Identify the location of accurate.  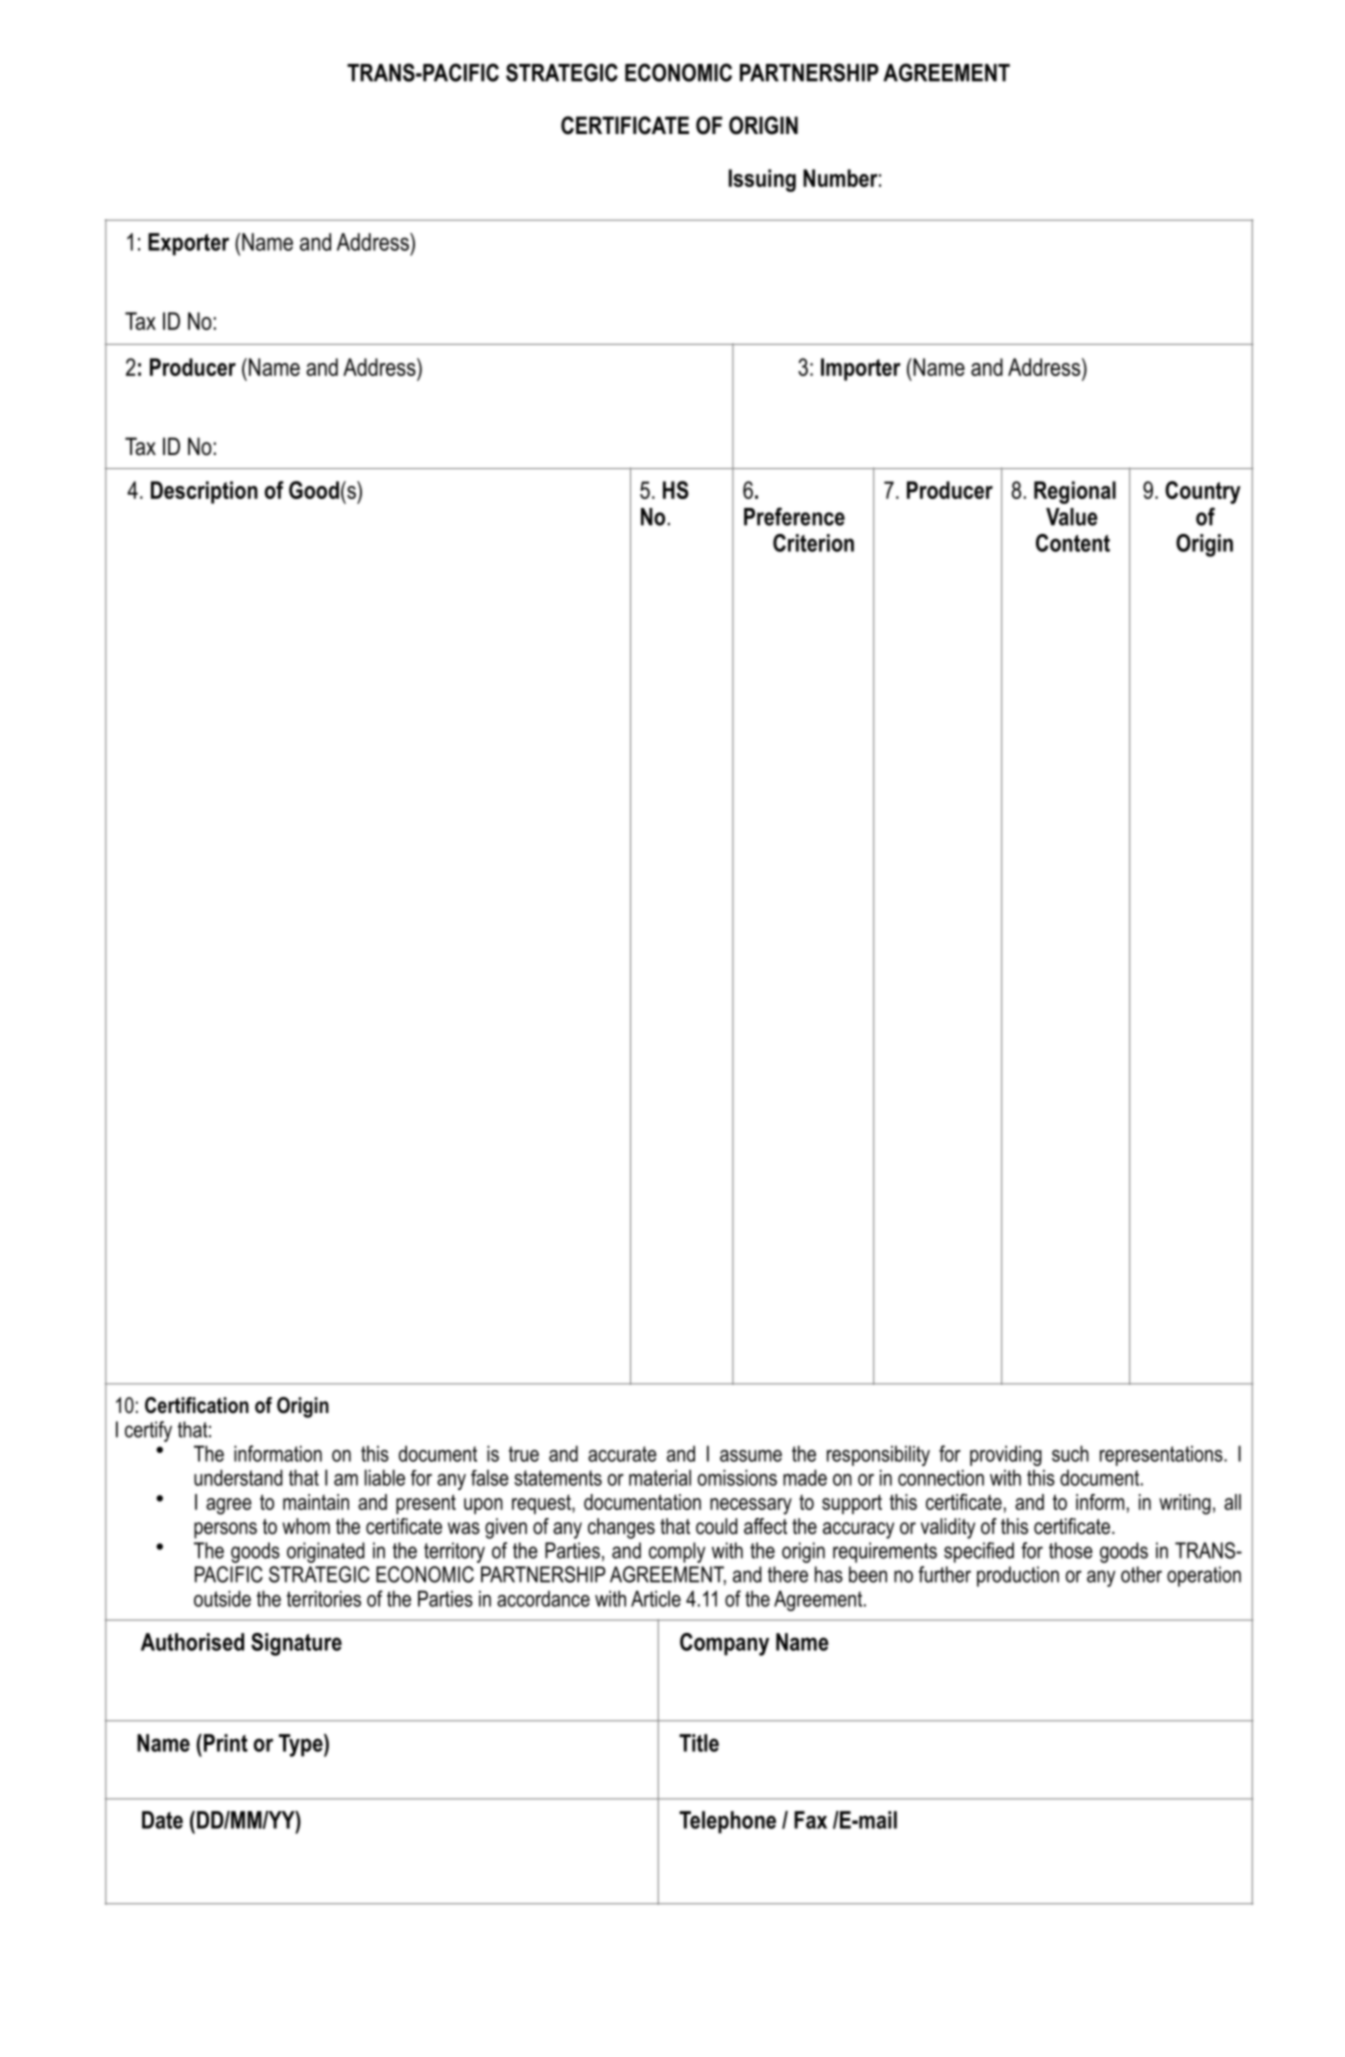
(622, 1454).
